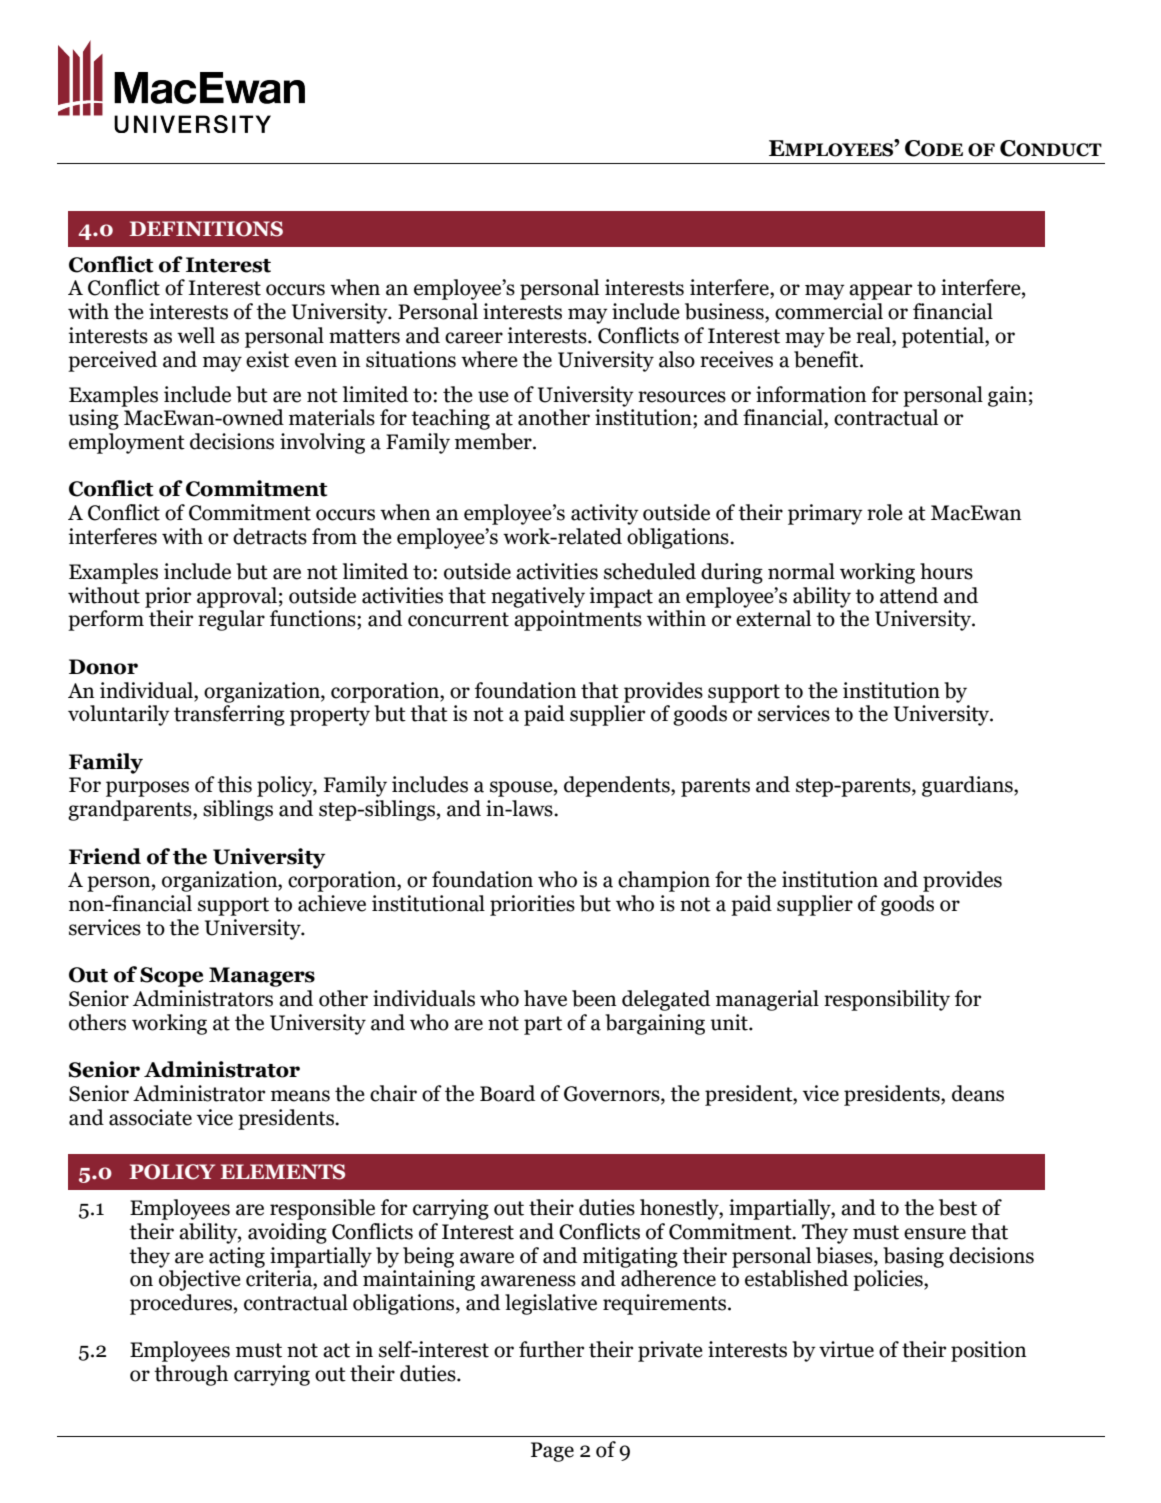 Image resolution: width=1161 pixels, height=1503 pixels. Describe the element at coordinates (885, 512) in the page. I see `role` at that location.
